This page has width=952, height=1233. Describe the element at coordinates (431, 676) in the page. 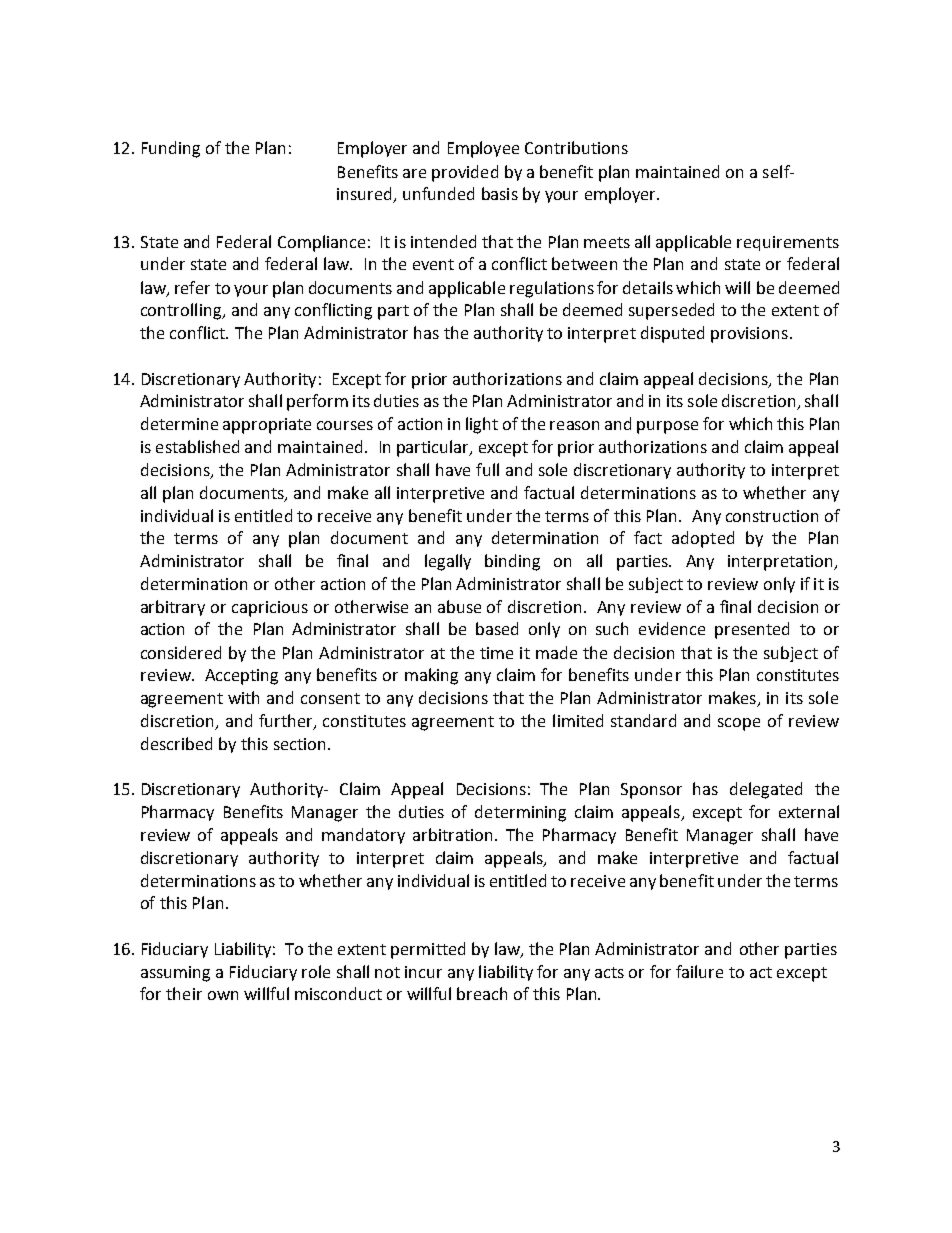

I see `making` at that location.
